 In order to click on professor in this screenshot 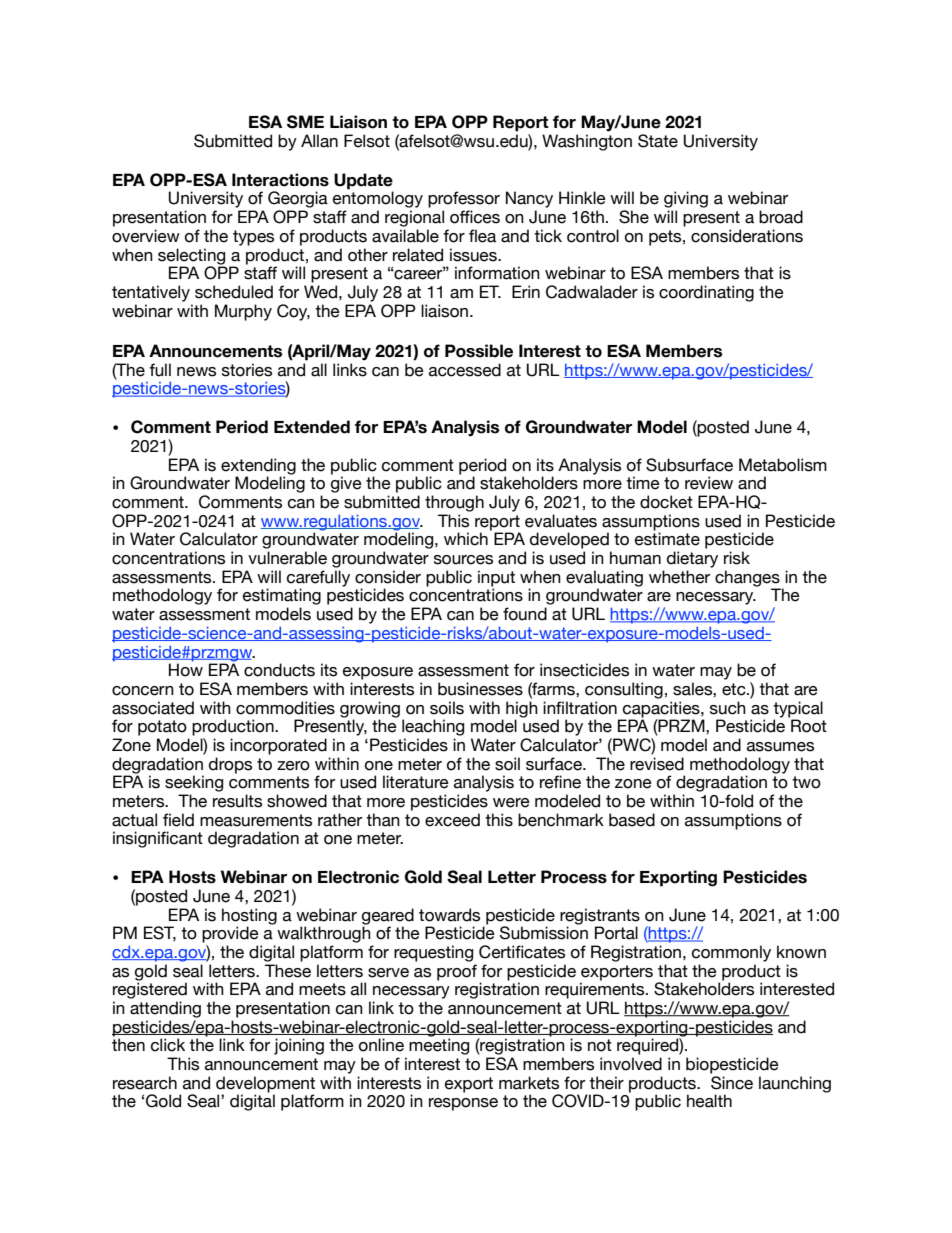, I will do `click(464, 199)`.
